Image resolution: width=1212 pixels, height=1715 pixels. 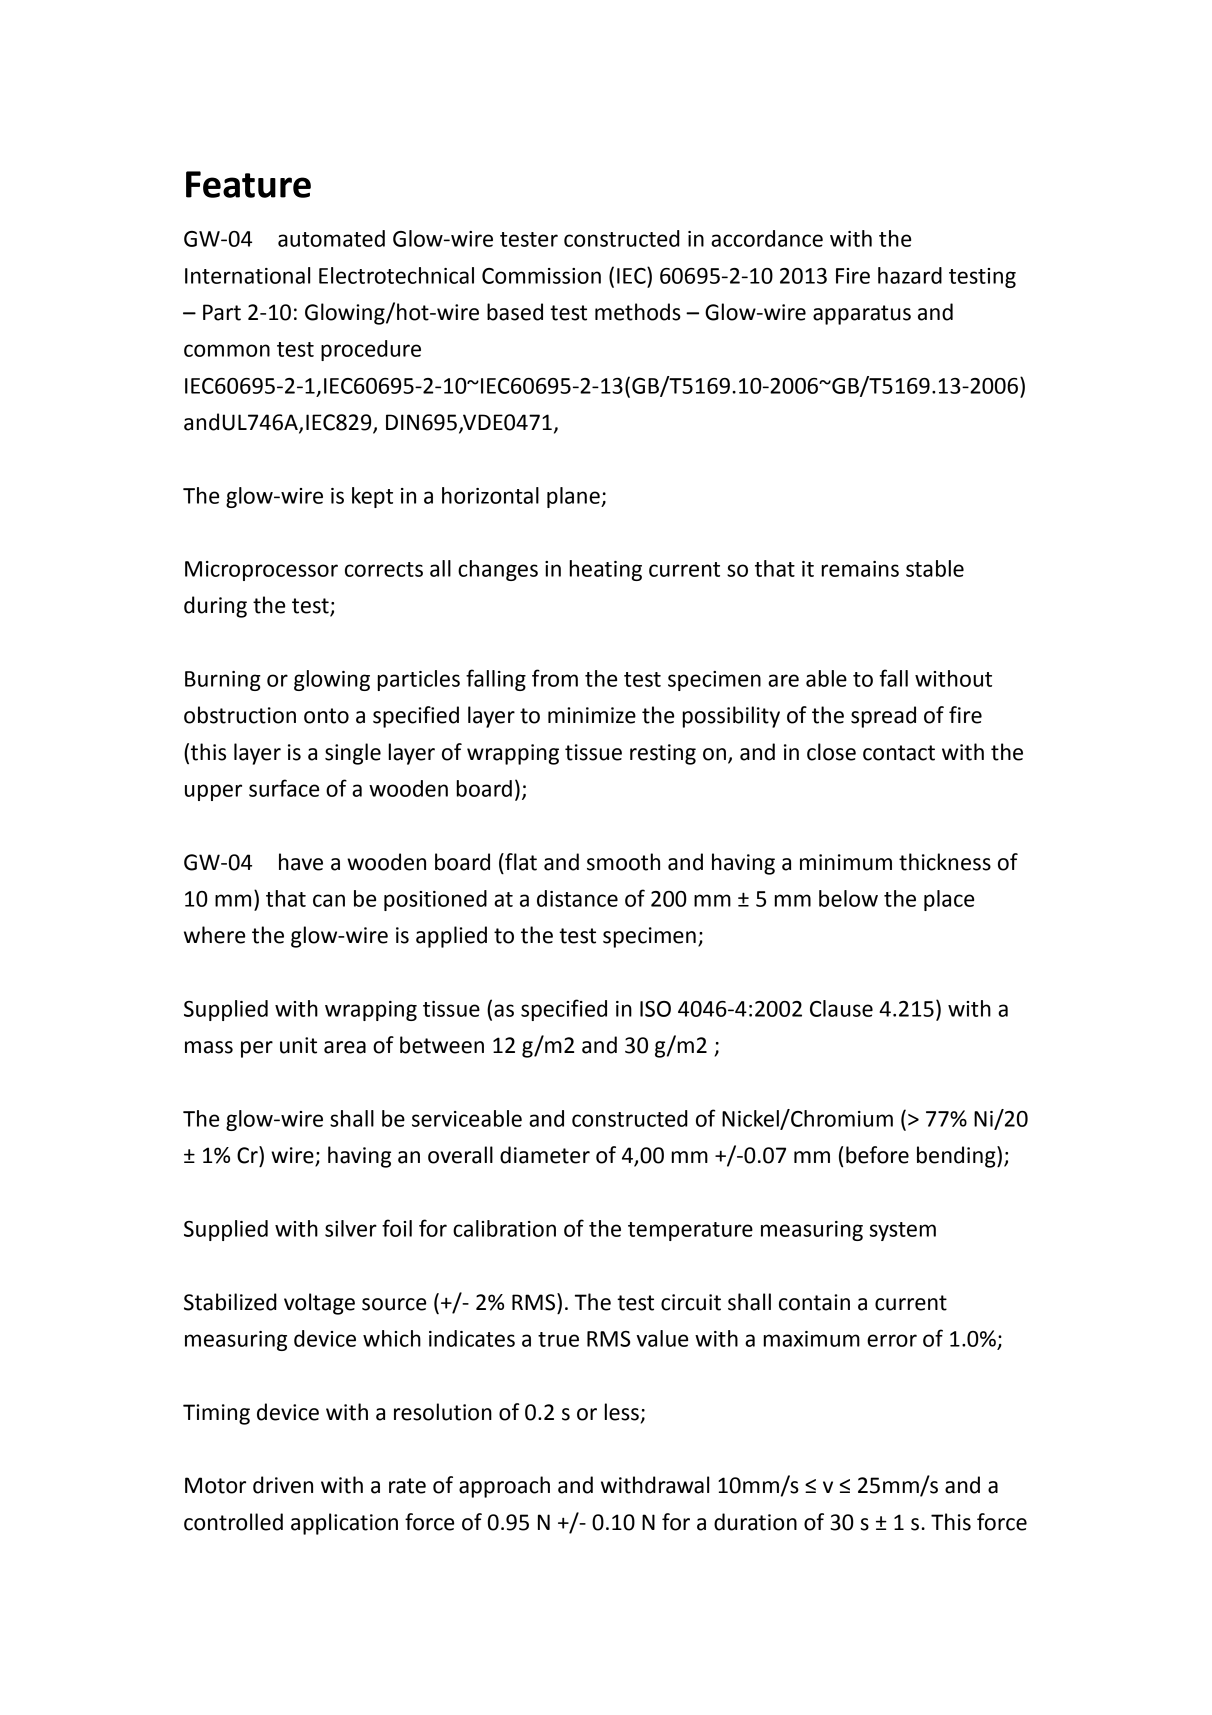 What do you see at coordinates (910, 275) in the screenshot?
I see `hazard` at bounding box center [910, 275].
